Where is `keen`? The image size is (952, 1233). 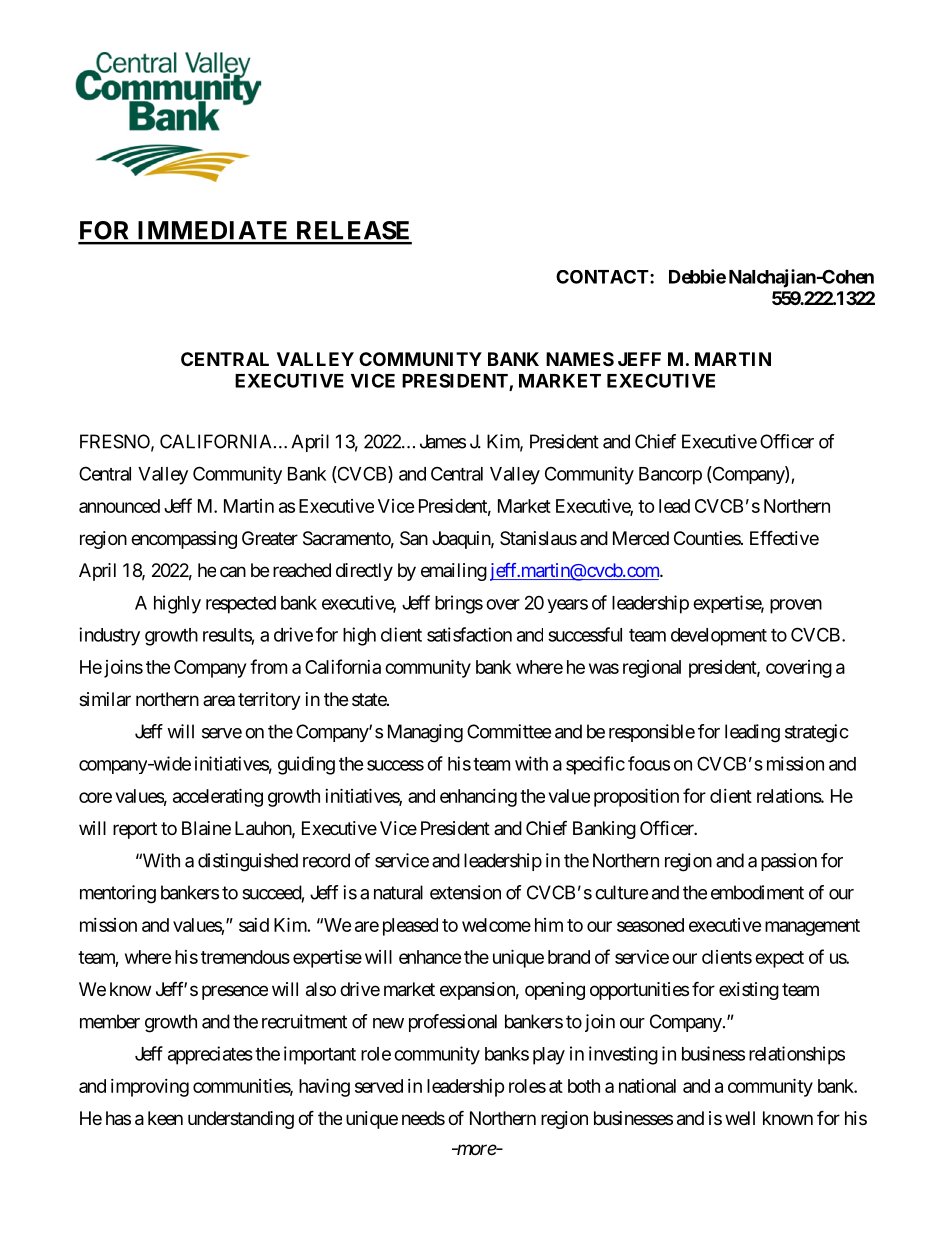 keen is located at coordinates (165, 1118).
